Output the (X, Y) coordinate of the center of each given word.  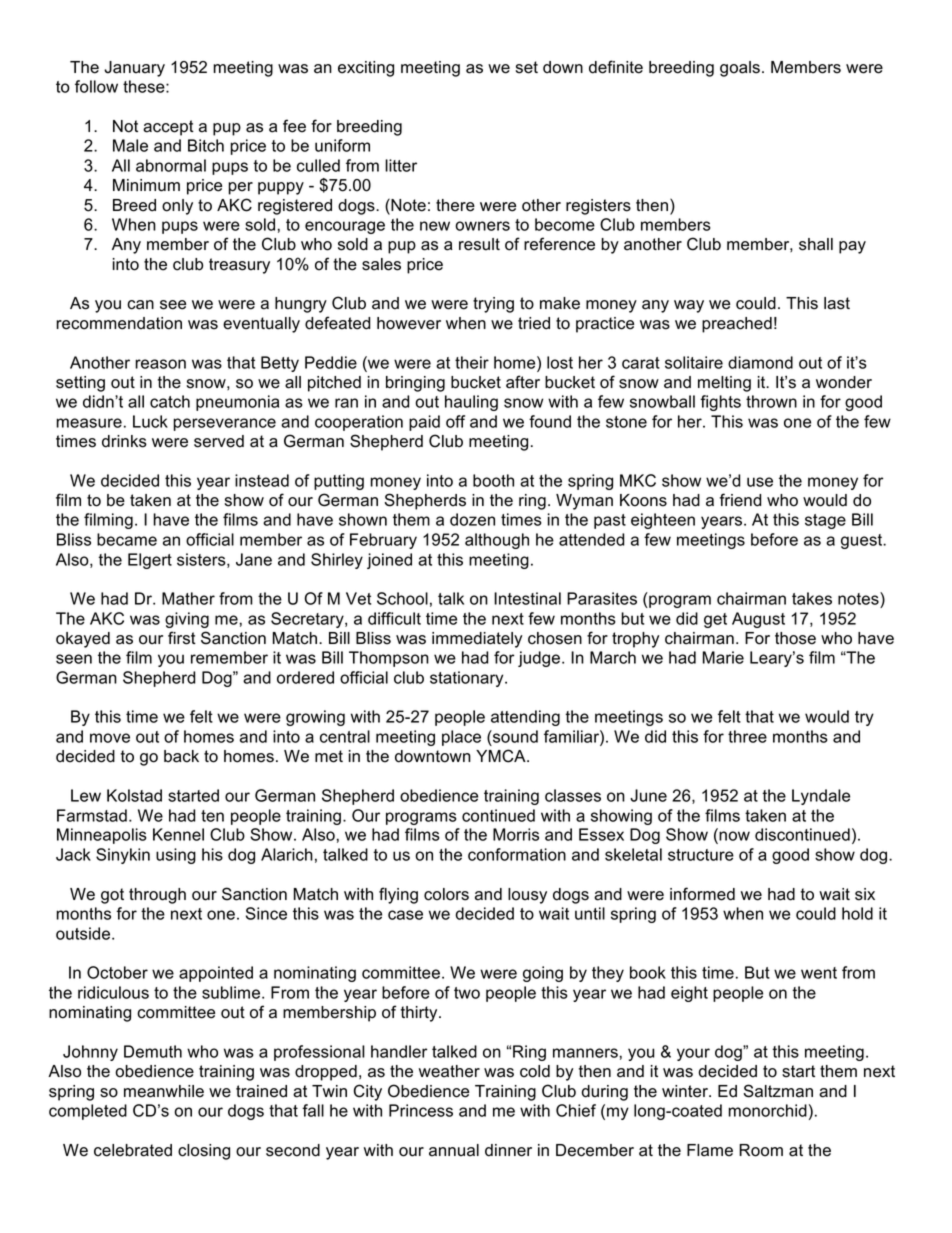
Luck (150, 421)
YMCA (502, 756)
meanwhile (164, 1091)
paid (424, 423)
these (145, 86)
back (181, 756)
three (747, 736)
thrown (771, 401)
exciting (366, 69)
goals (740, 69)
